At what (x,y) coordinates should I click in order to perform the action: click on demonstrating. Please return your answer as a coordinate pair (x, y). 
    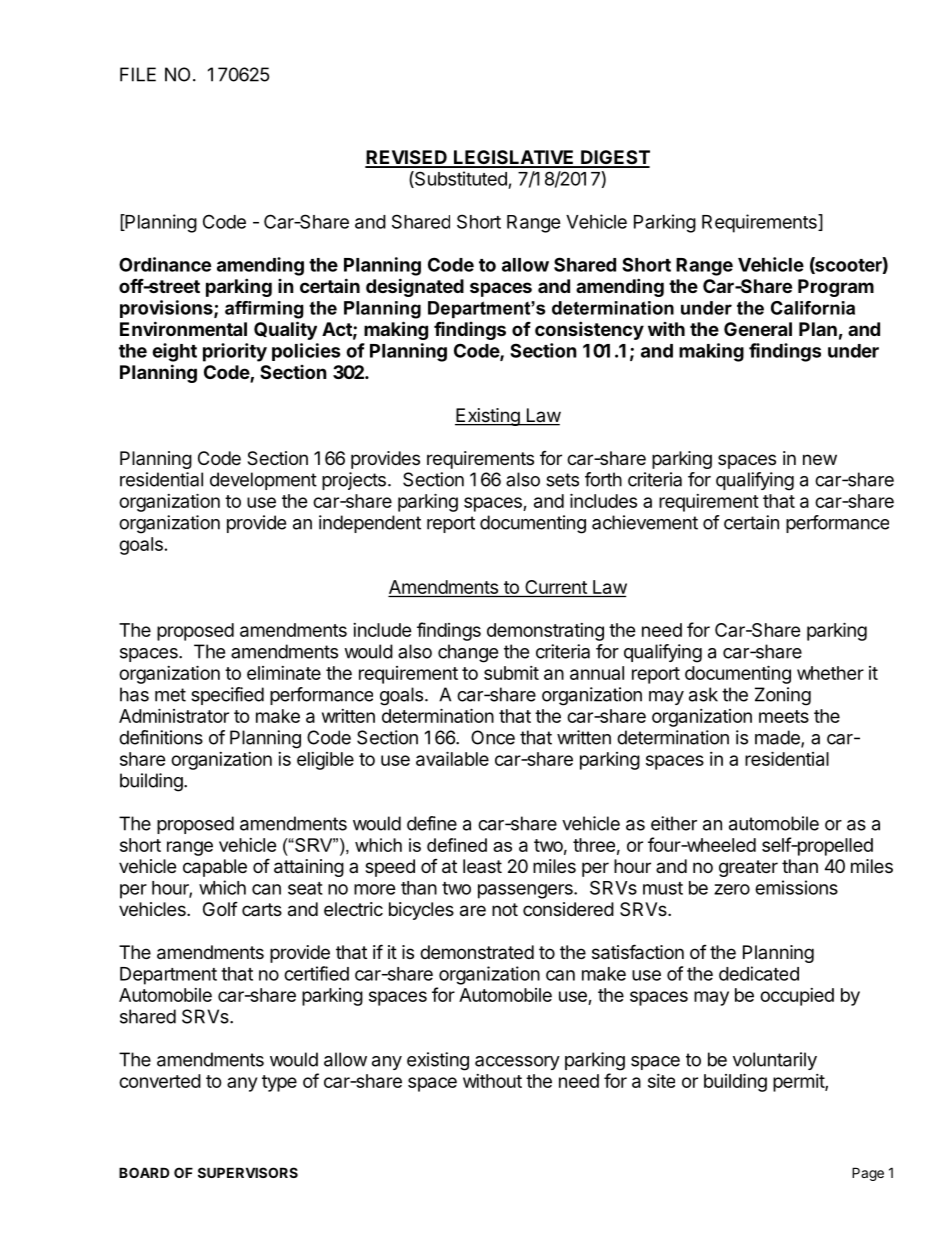
    Looking at the image, I should click on (545, 632).
